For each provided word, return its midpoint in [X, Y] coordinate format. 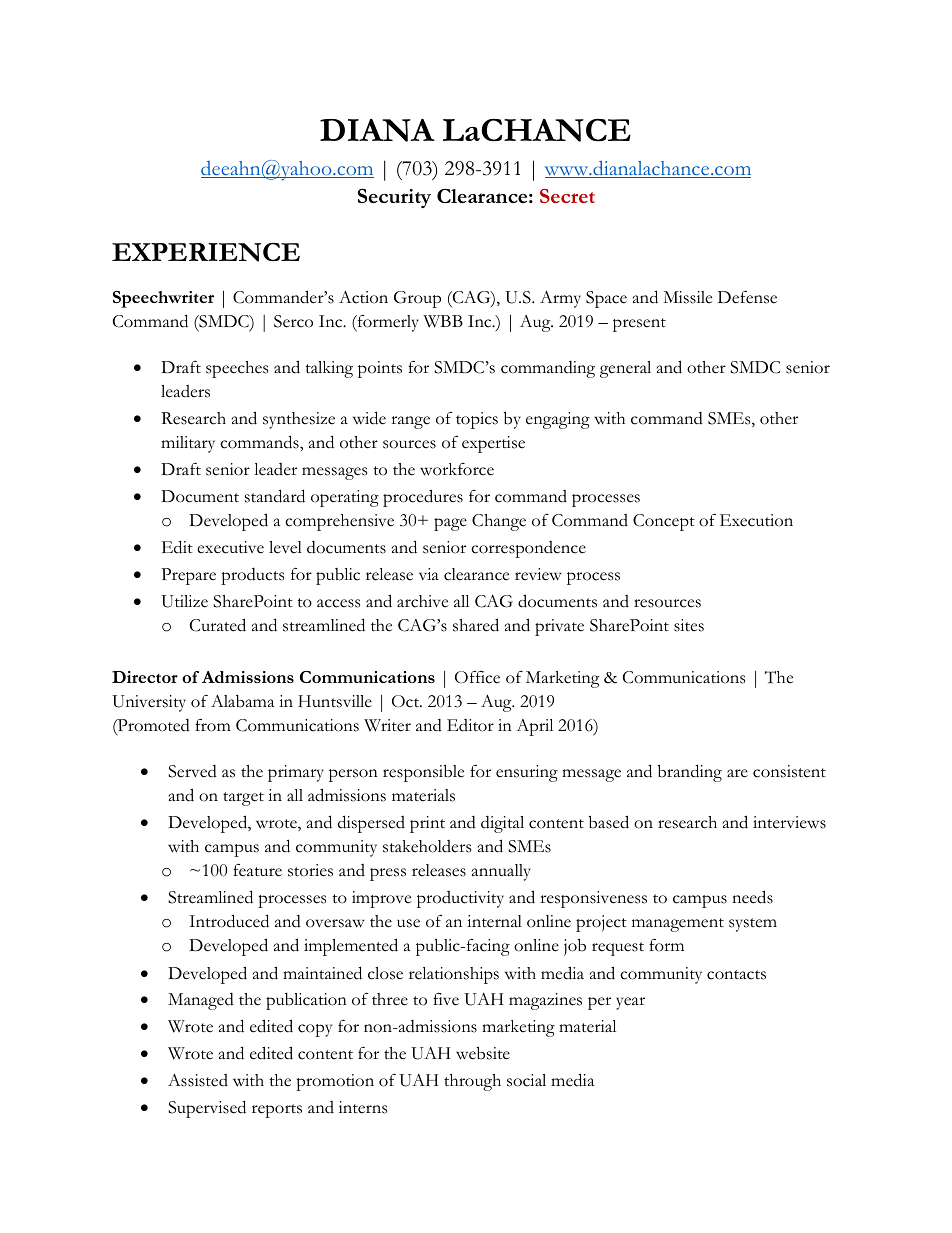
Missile [687, 297]
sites [689, 625]
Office [477, 677]
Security [394, 198]
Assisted [198, 1080]
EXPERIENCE [206, 252]
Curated [218, 625]
